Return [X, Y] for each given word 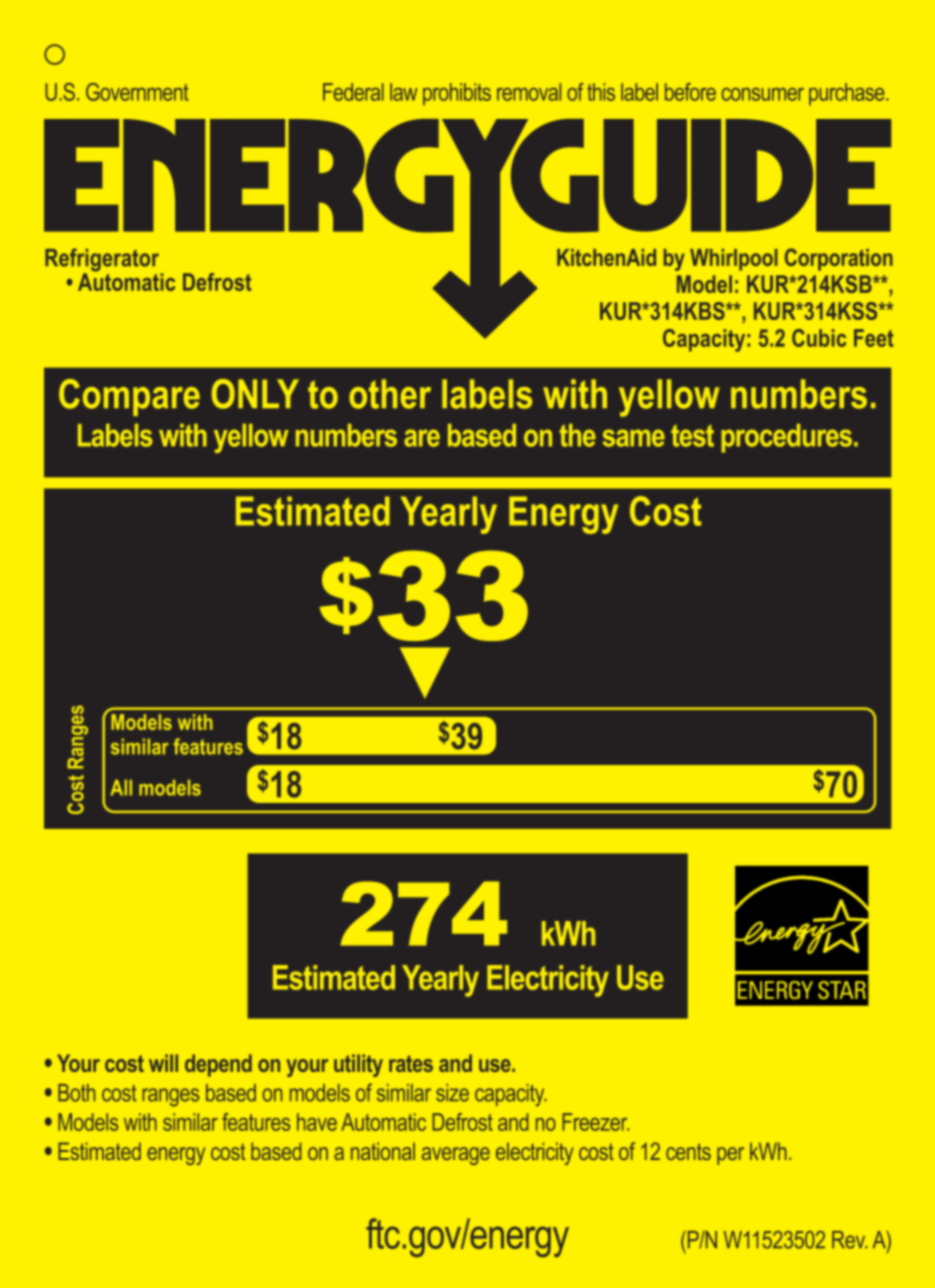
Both [76, 1093]
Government [137, 92]
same [634, 438]
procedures [786, 438]
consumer [763, 94]
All [121, 788]
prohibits [457, 94]
